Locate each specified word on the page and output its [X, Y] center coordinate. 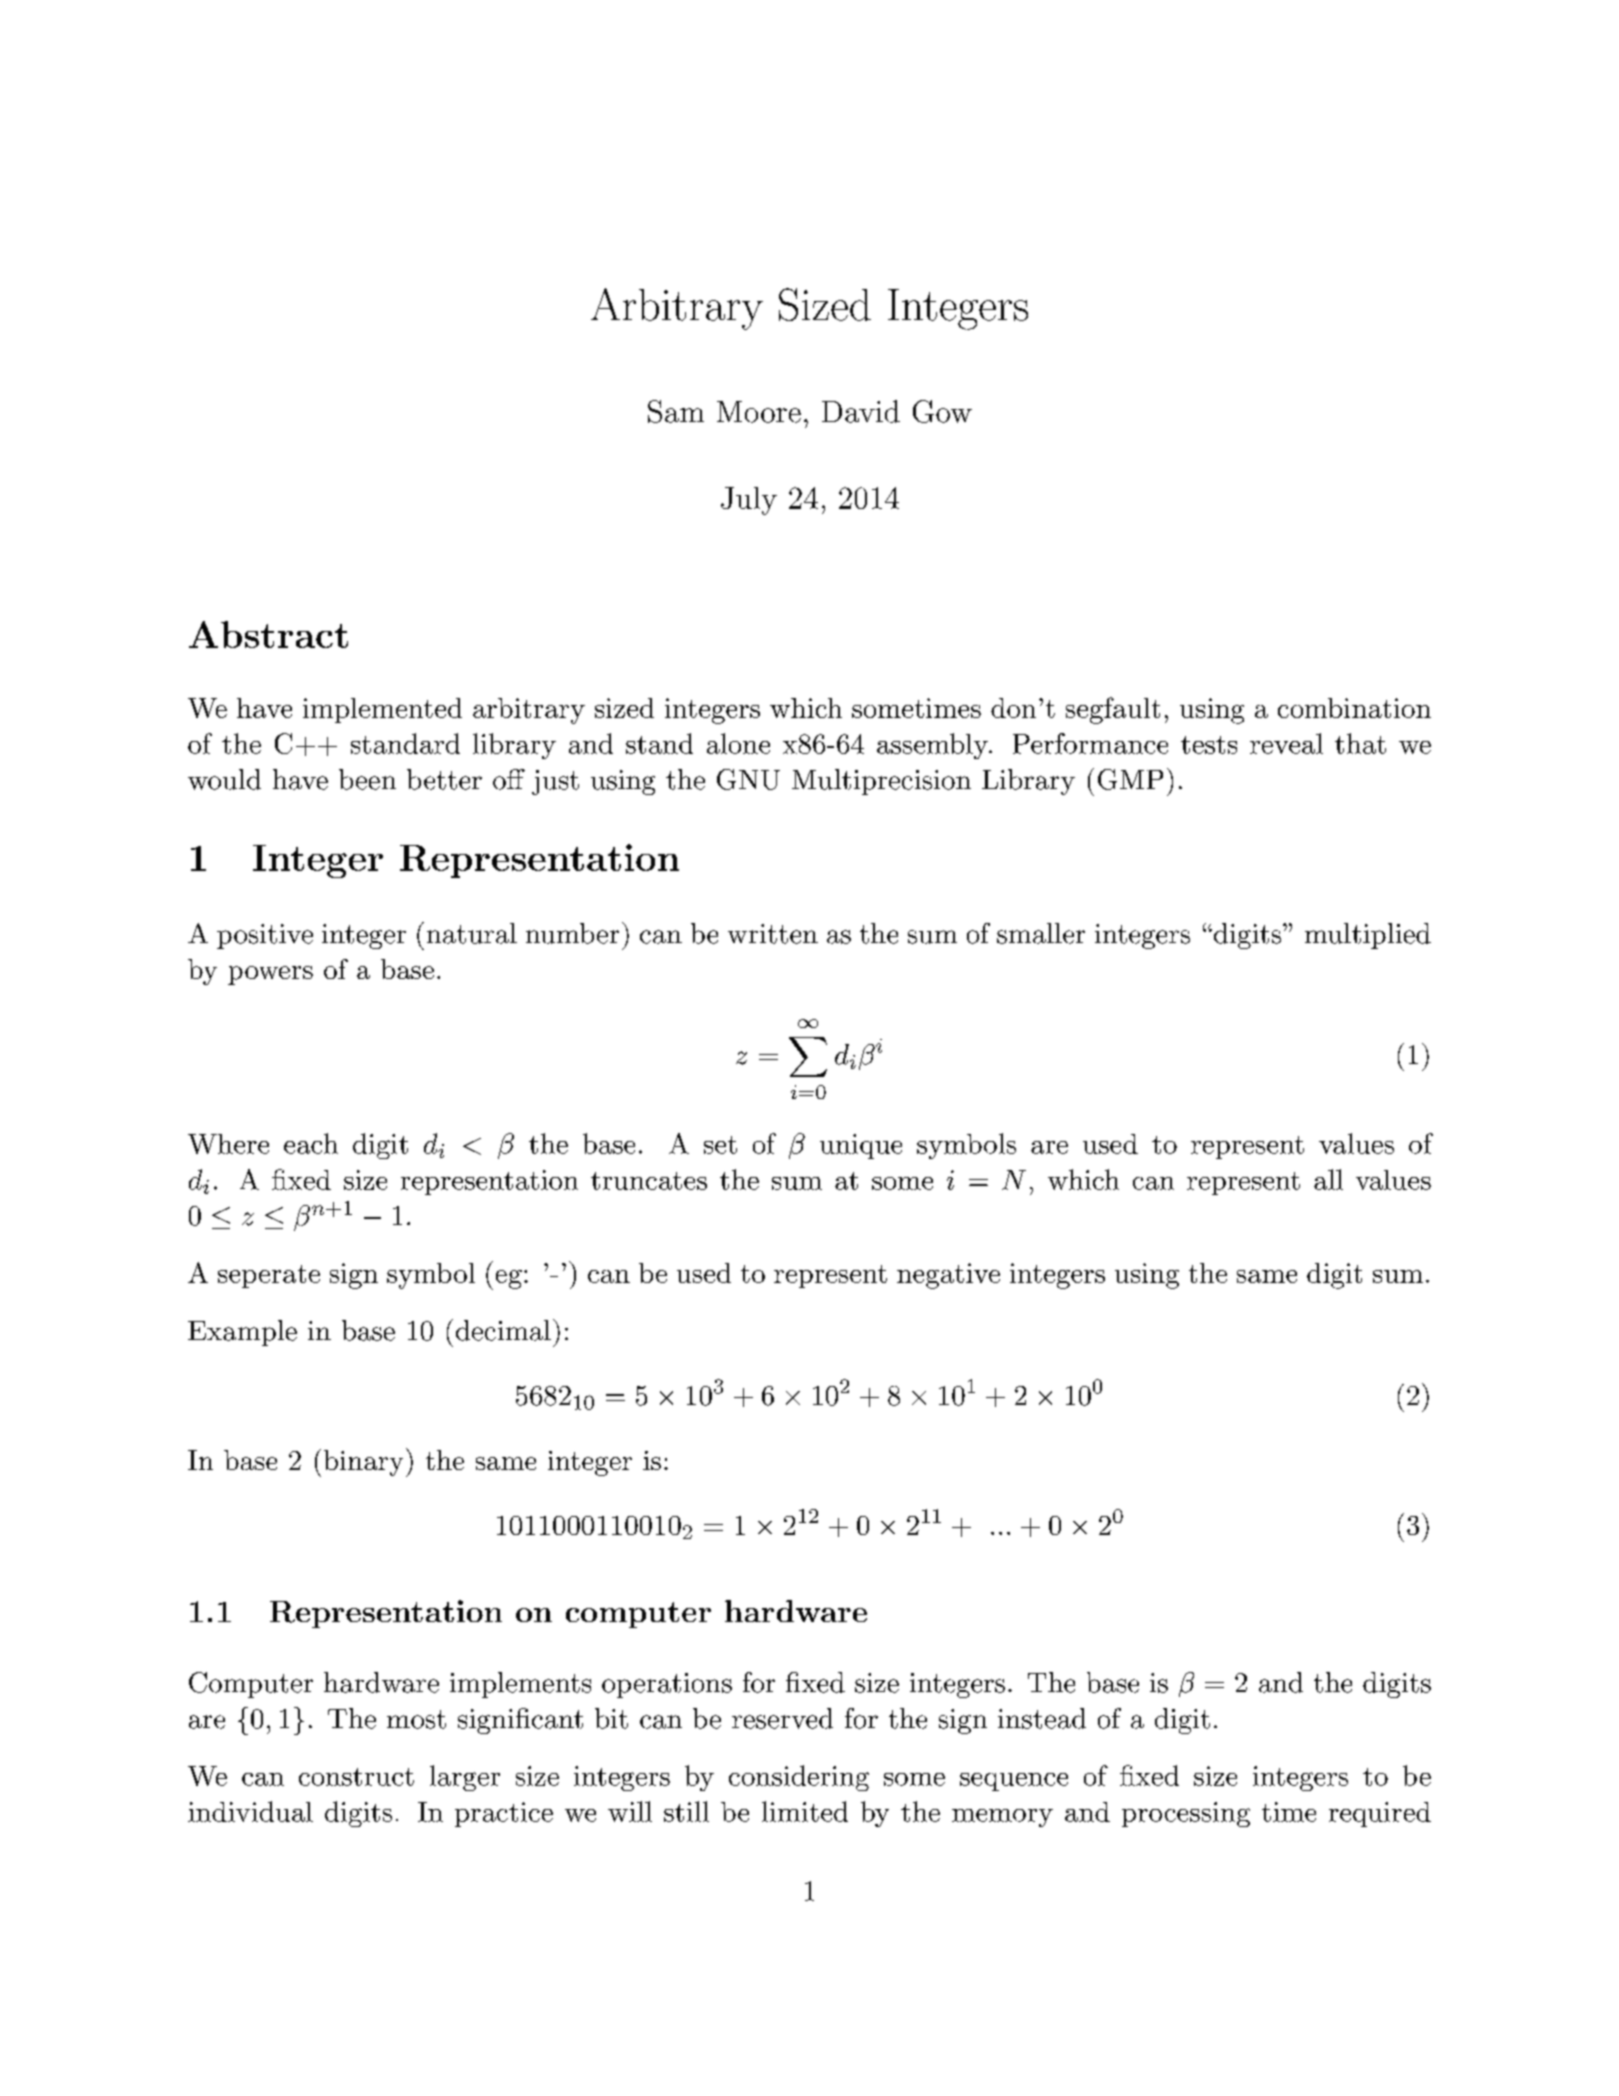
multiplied [1368, 936]
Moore [759, 412]
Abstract [268, 634]
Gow [942, 411]
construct [356, 1777]
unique [861, 1146]
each [311, 1143]
